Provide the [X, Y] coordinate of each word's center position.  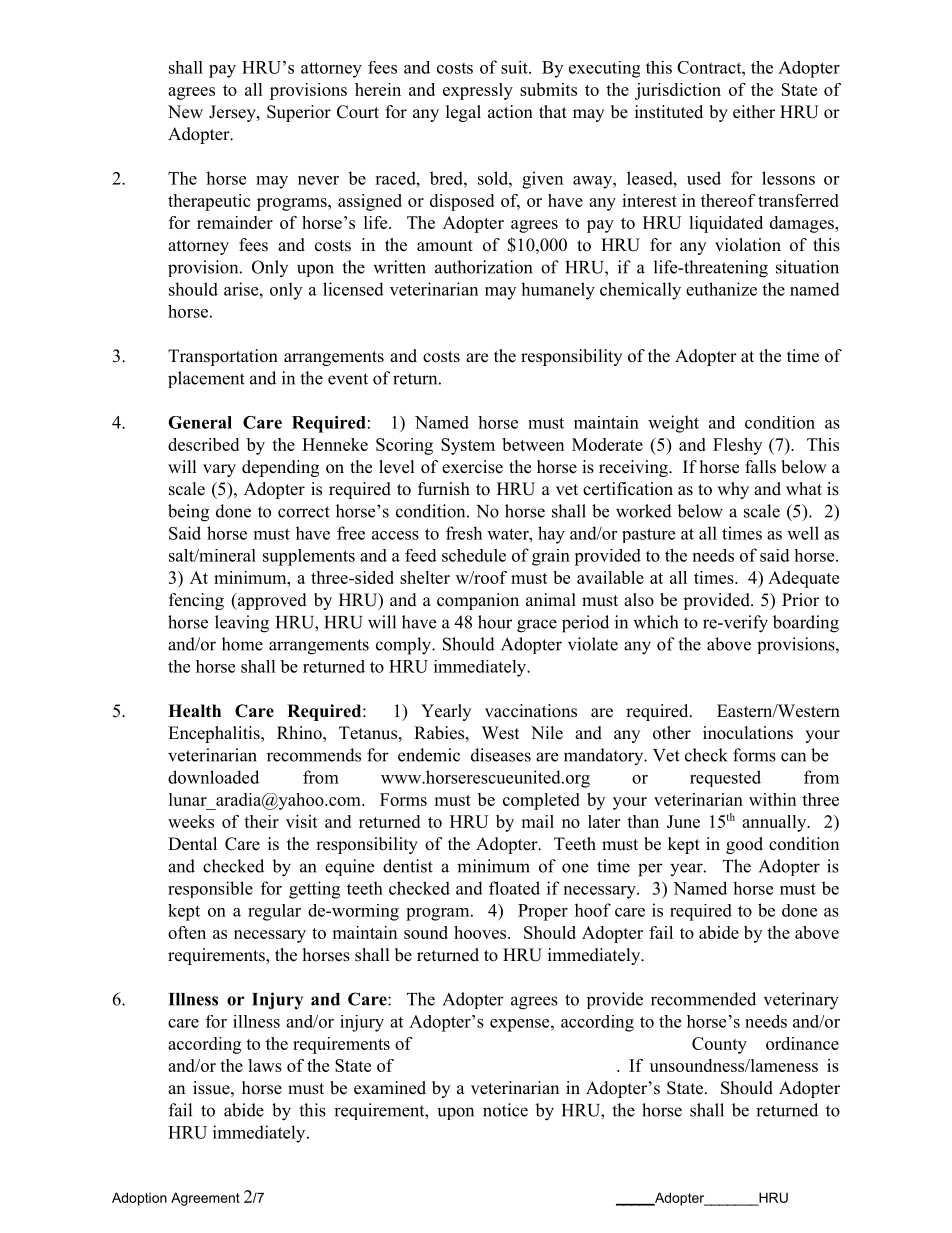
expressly [478, 91]
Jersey [233, 113]
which [655, 622]
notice [505, 1110]
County [719, 1045]
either [754, 112]
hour [495, 622]
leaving [242, 624]
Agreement [205, 1199]
